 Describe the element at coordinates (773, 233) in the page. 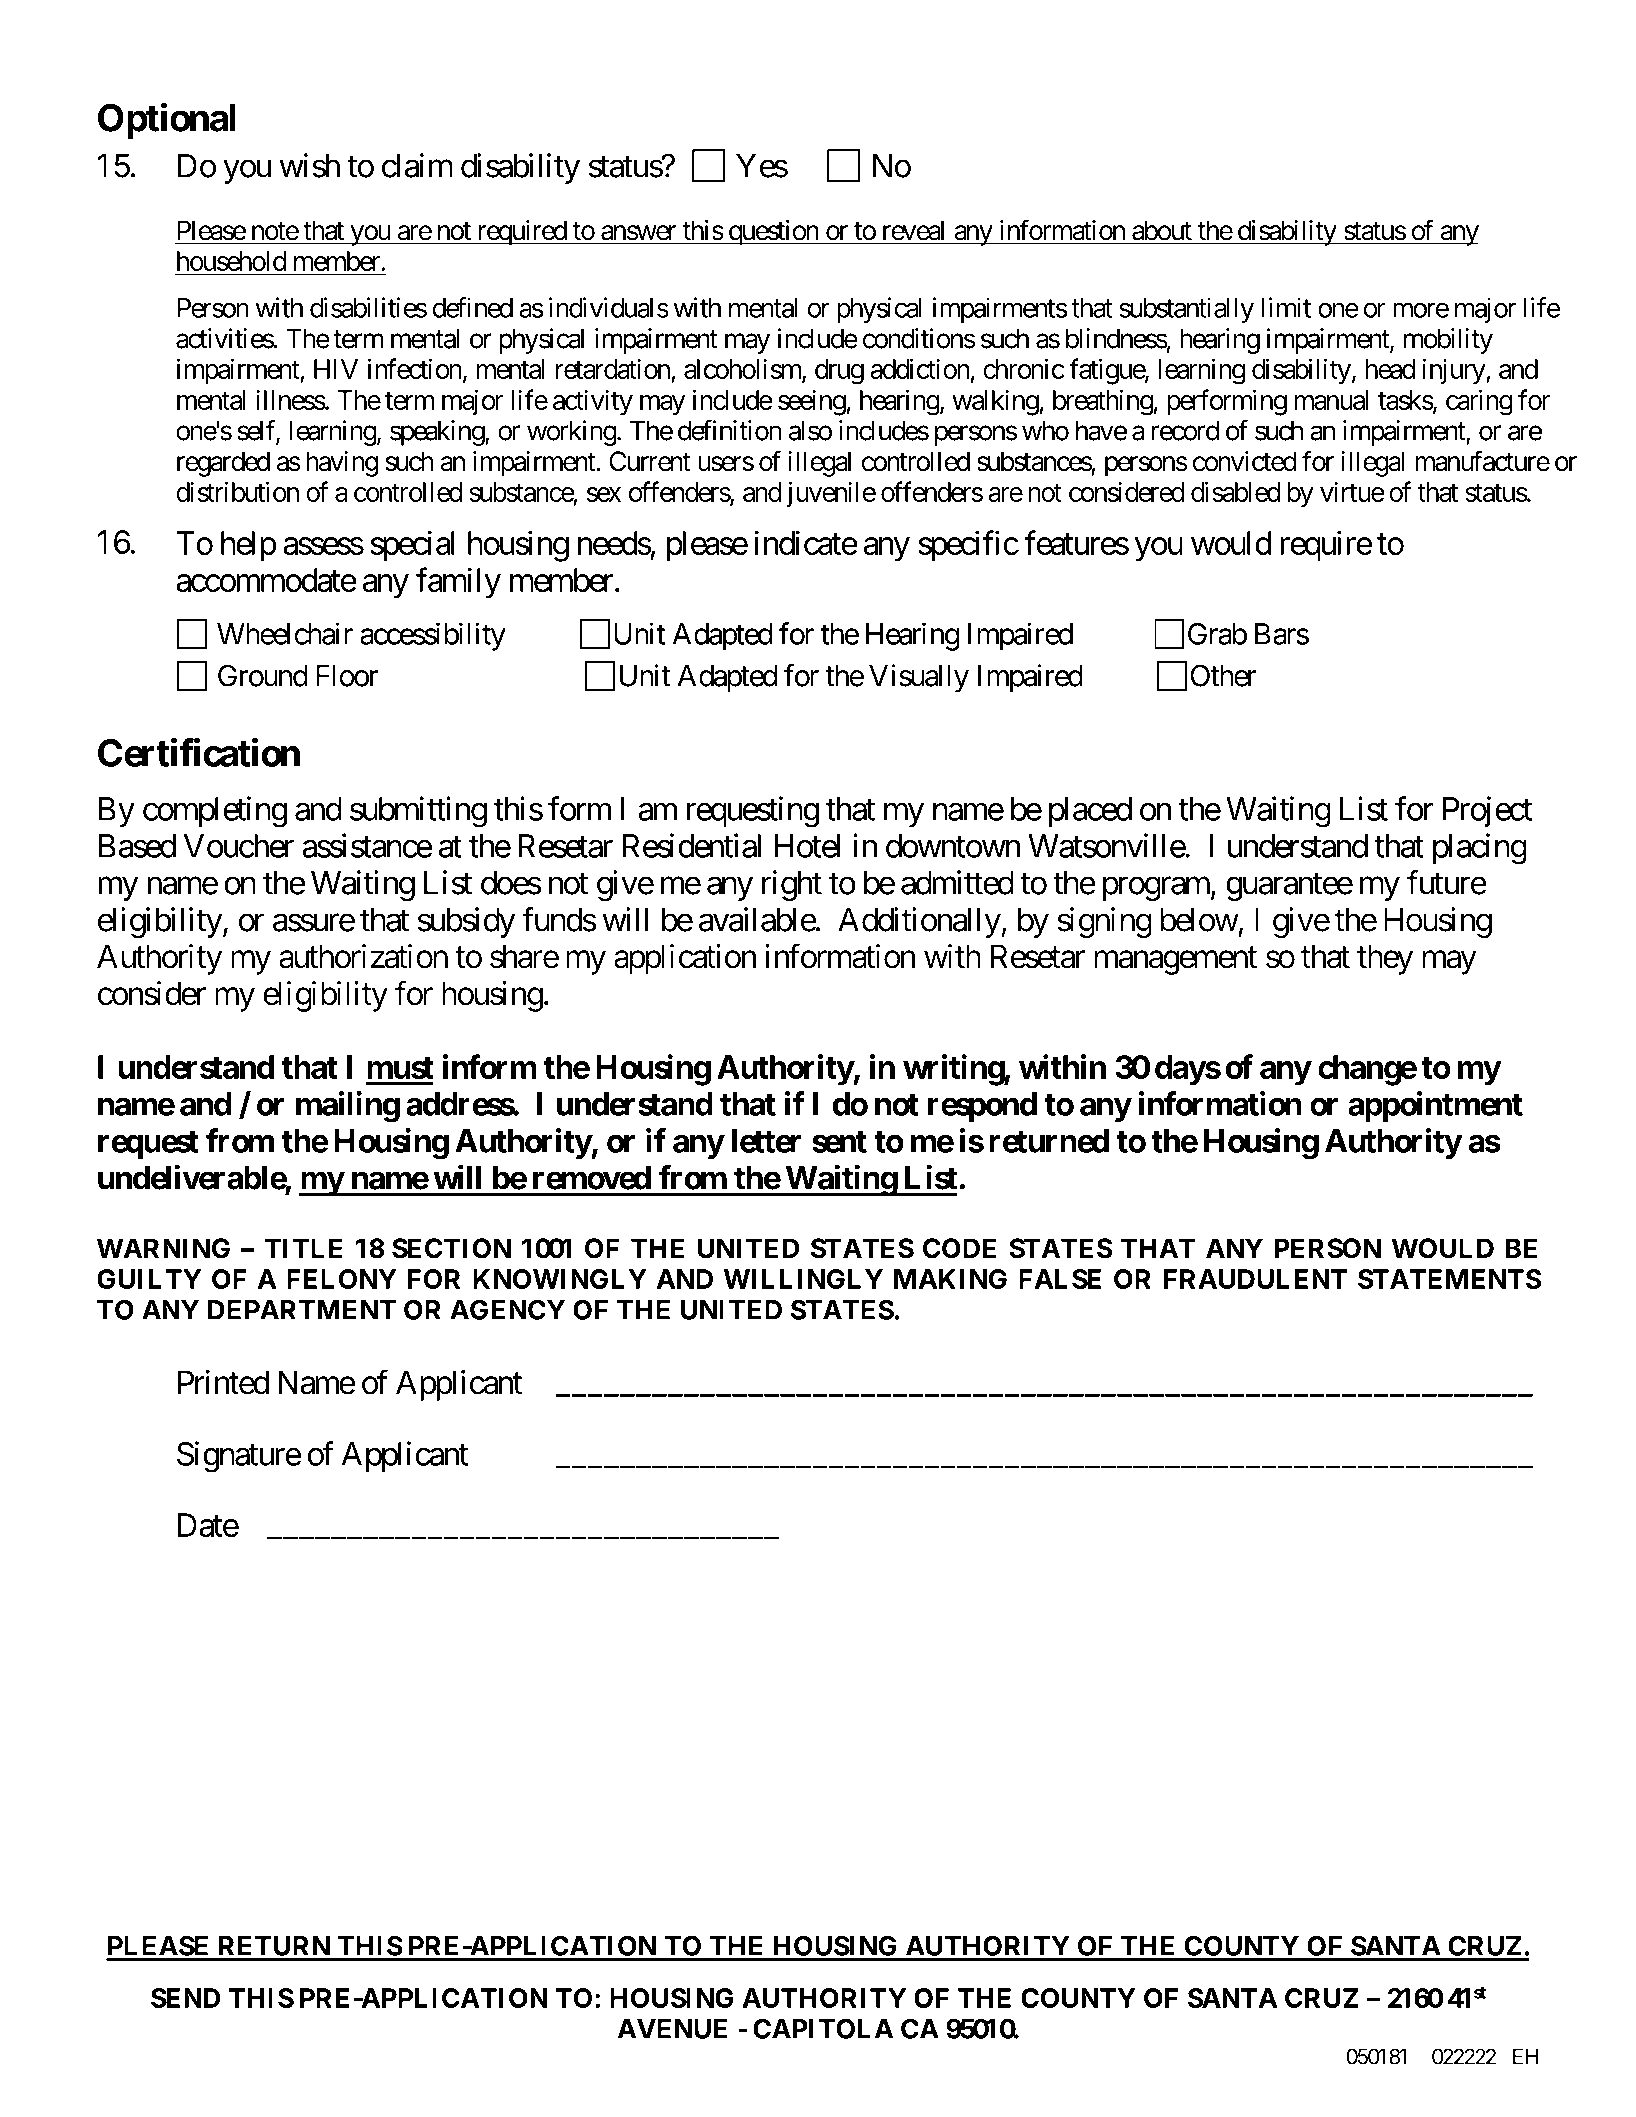

I see `question` at that location.
